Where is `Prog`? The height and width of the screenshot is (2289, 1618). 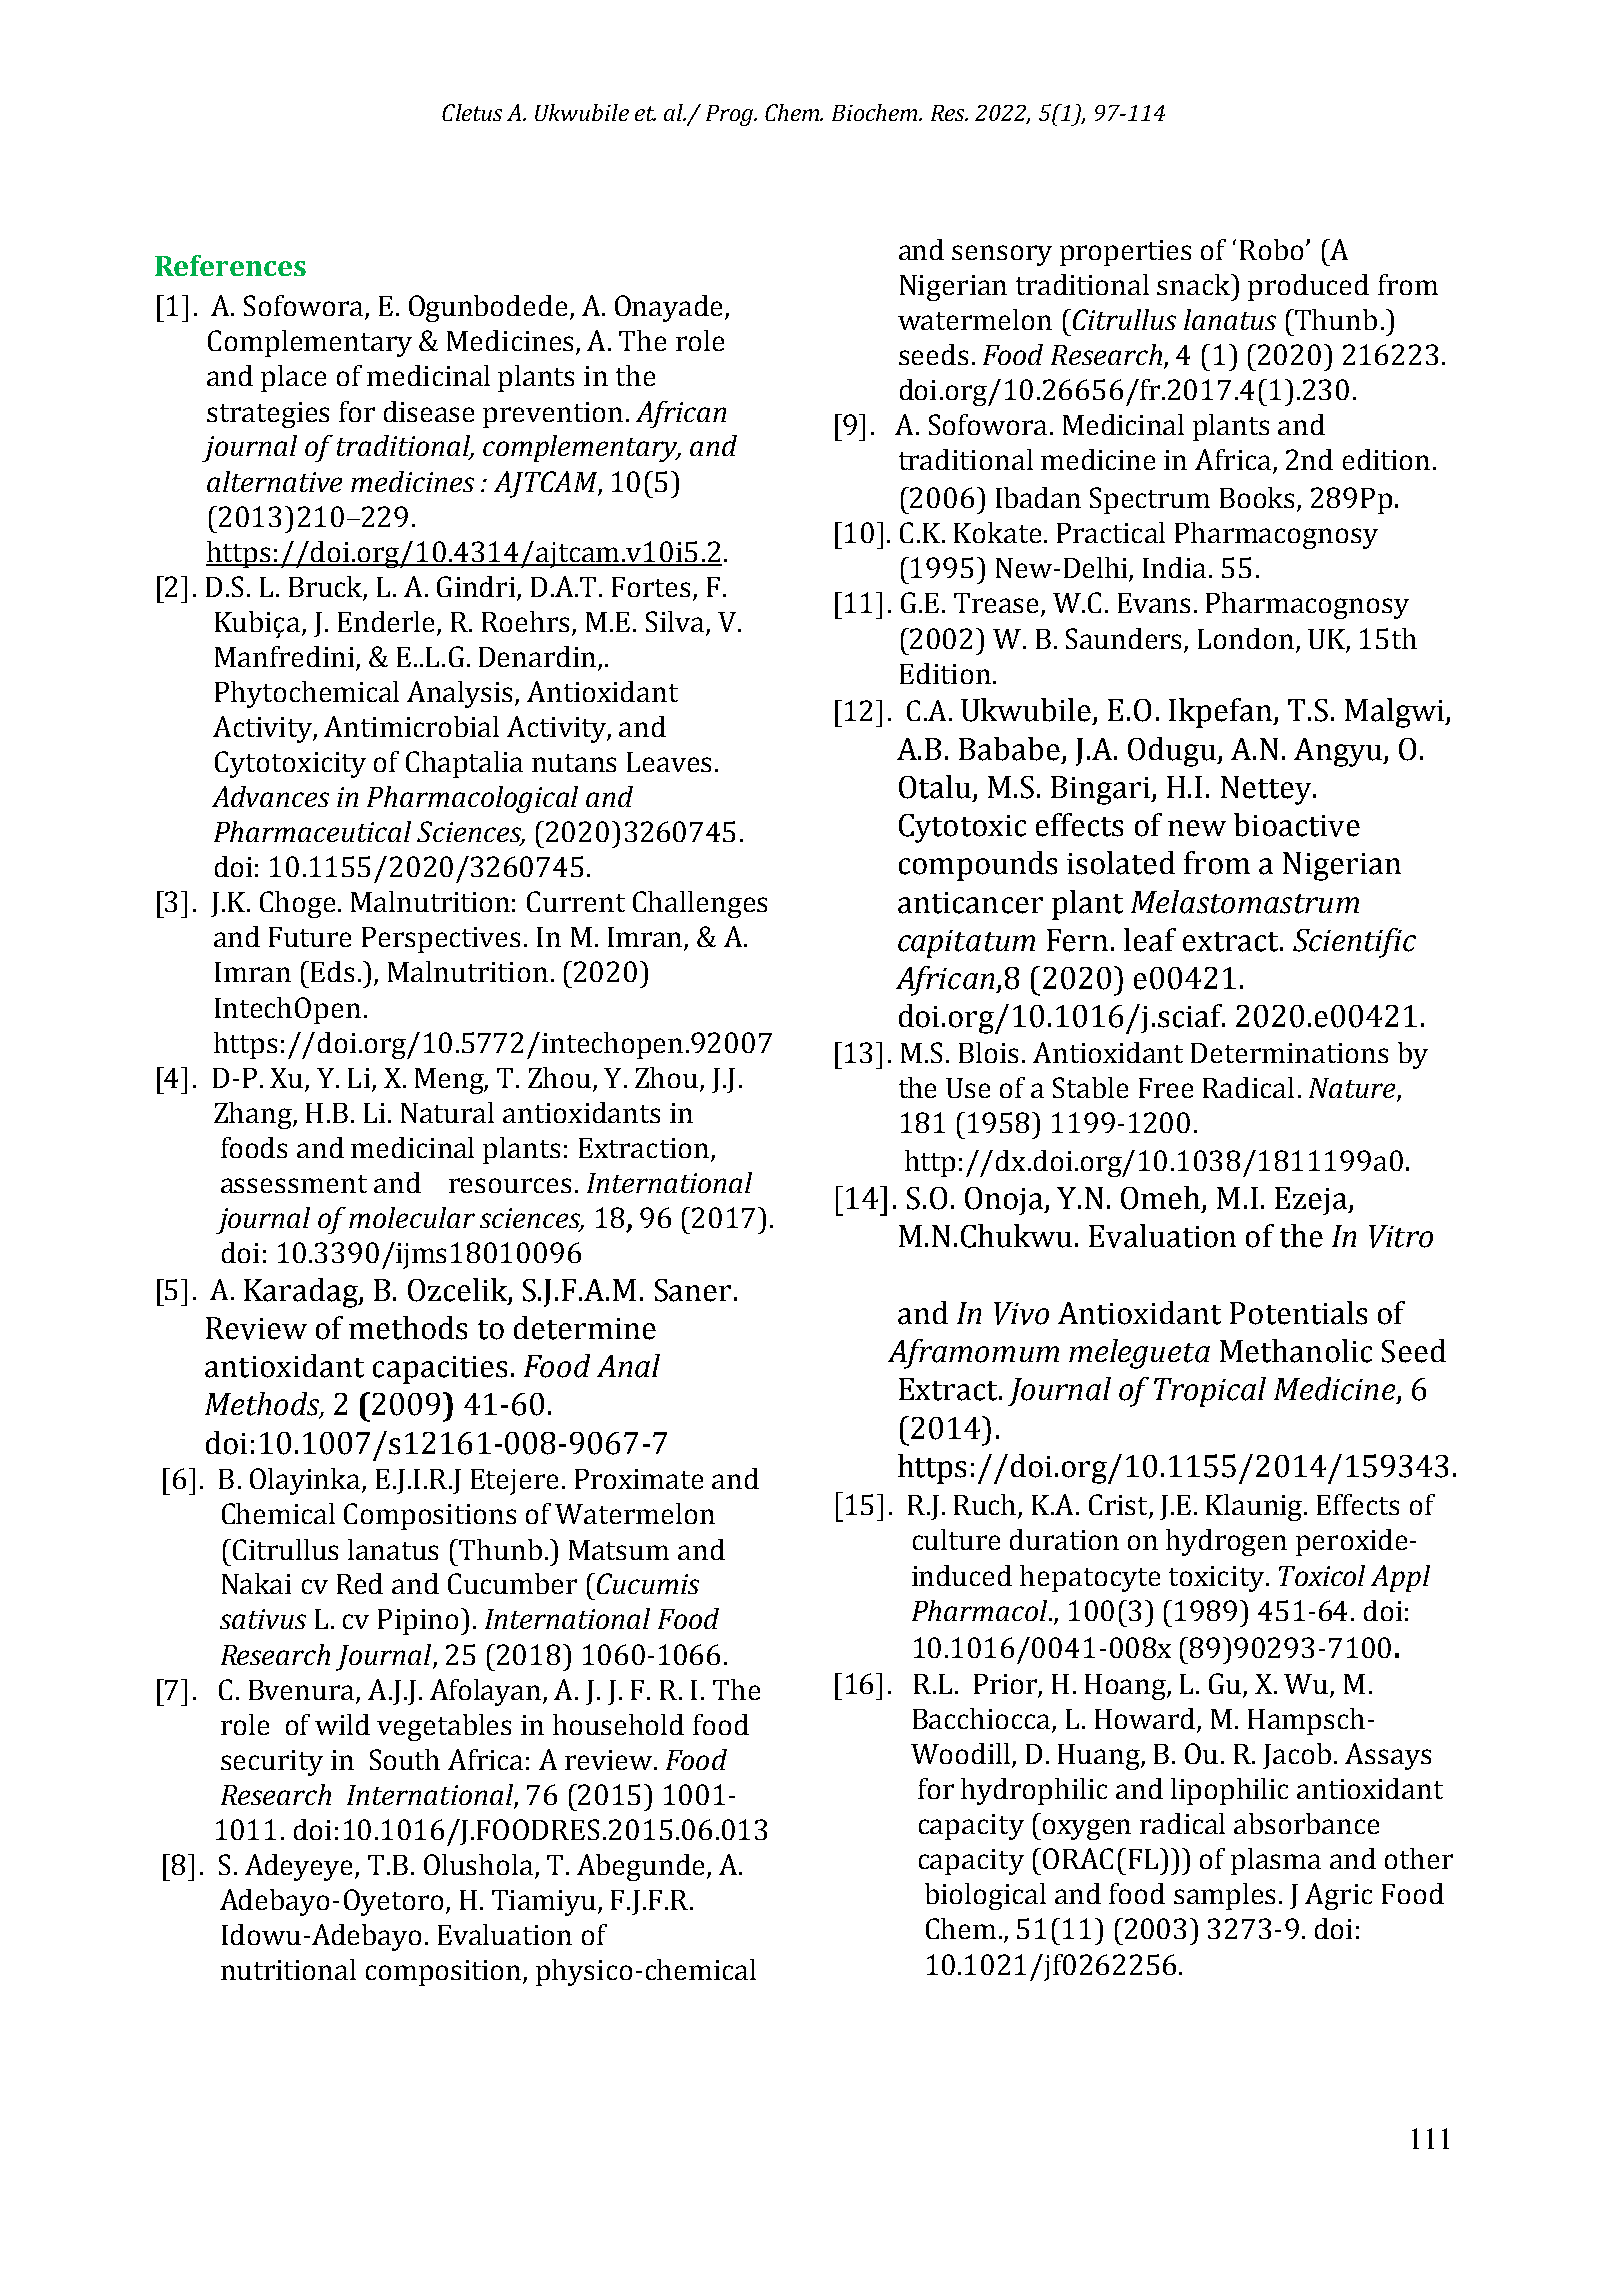
Prog is located at coordinates (731, 115).
